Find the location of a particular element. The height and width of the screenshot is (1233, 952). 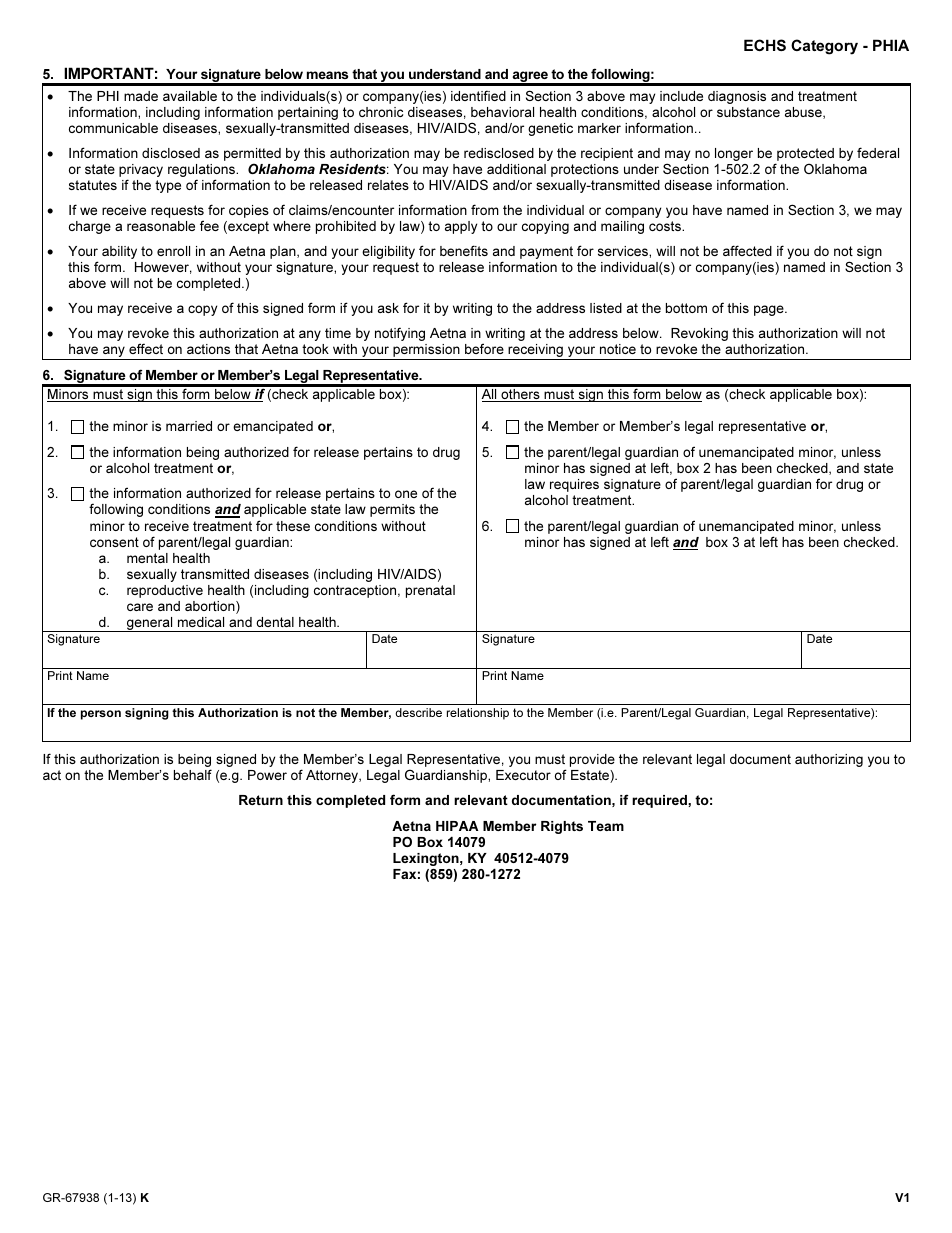

HIPAA is located at coordinates (457, 826).
